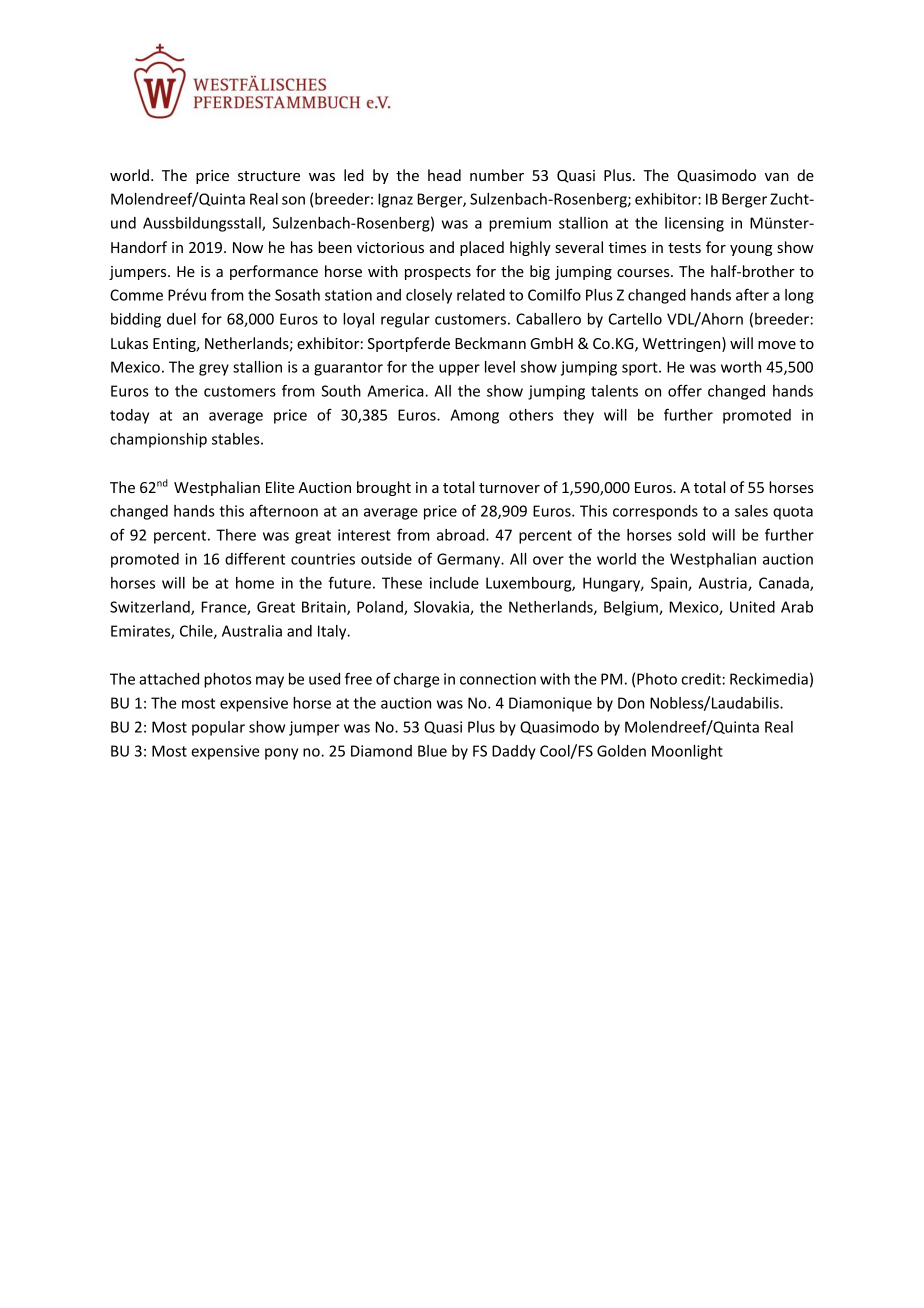 This page has width=924, height=1308. I want to click on van, so click(777, 177).
